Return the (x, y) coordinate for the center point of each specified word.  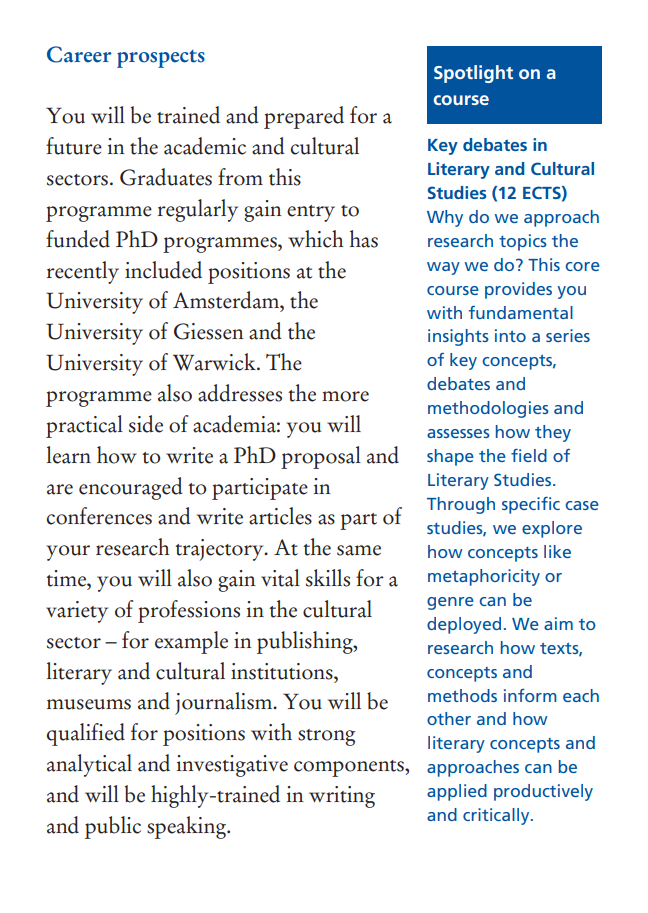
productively (543, 792)
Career (79, 54)
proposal (321, 457)
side (146, 424)
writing (342, 797)
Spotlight (473, 74)
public (113, 827)
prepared (304, 117)
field (529, 455)
